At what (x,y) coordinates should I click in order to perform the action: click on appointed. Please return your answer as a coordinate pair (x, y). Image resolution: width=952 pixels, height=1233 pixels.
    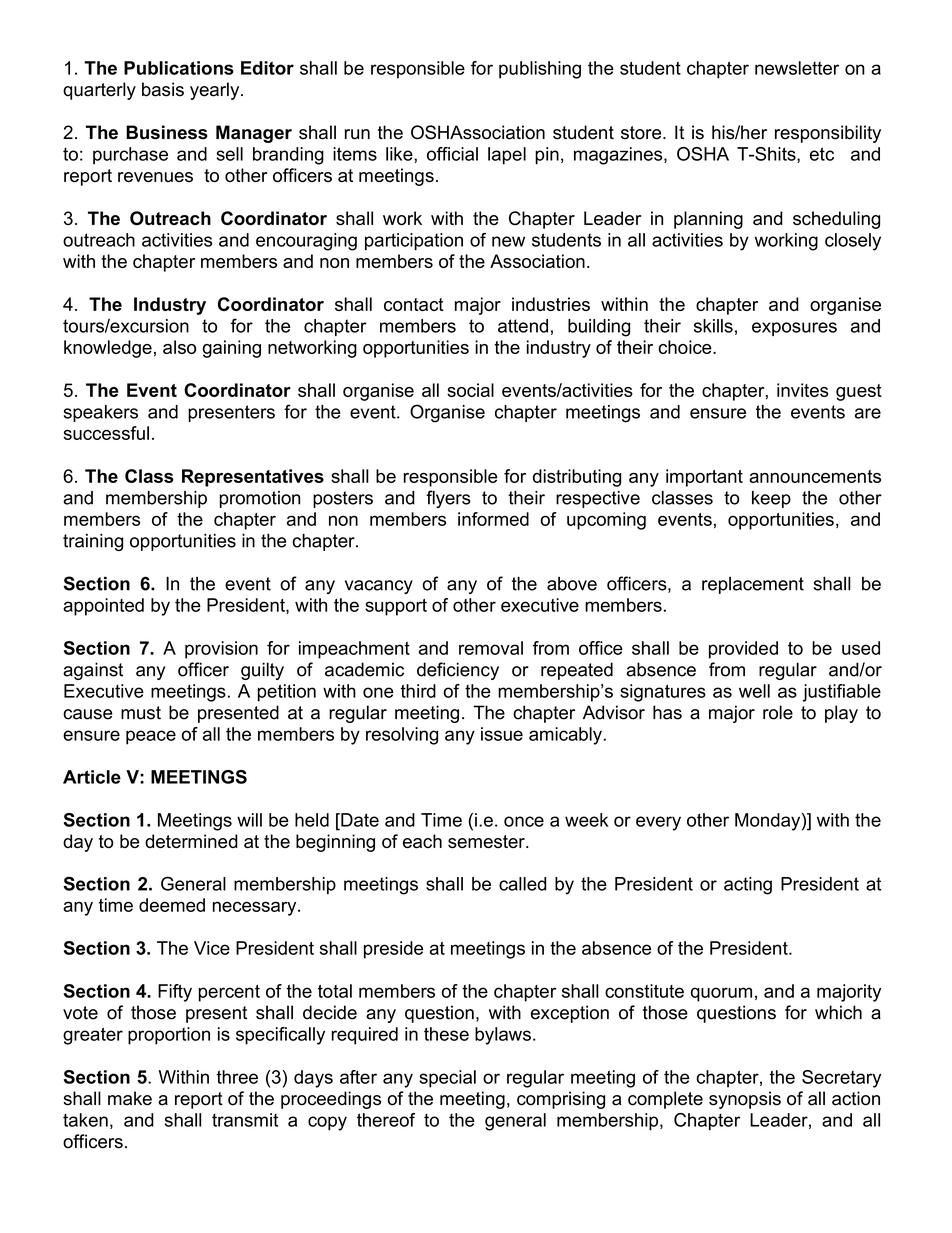
    Looking at the image, I should click on (103, 607).
